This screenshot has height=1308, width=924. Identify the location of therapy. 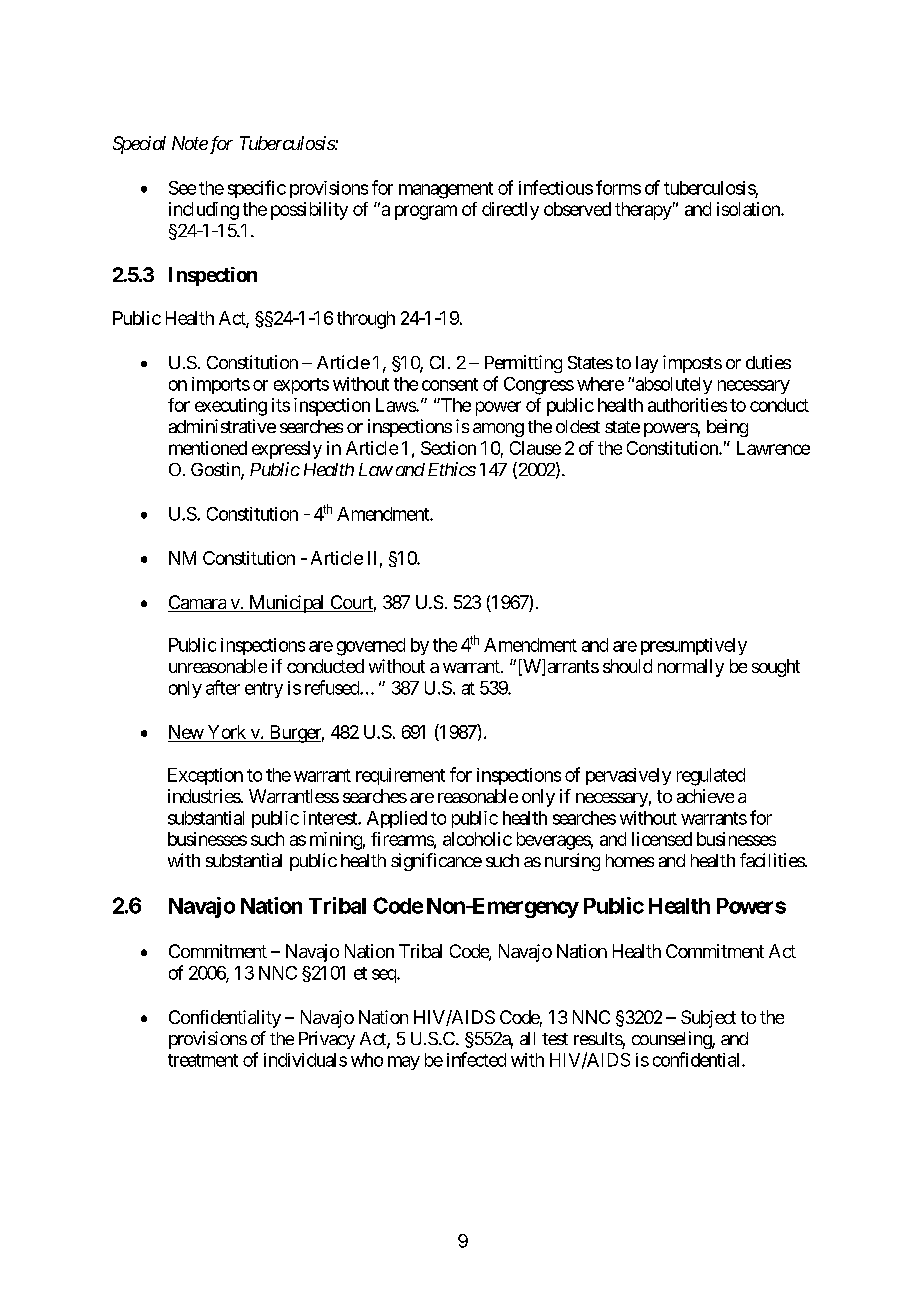
(643, 211).
